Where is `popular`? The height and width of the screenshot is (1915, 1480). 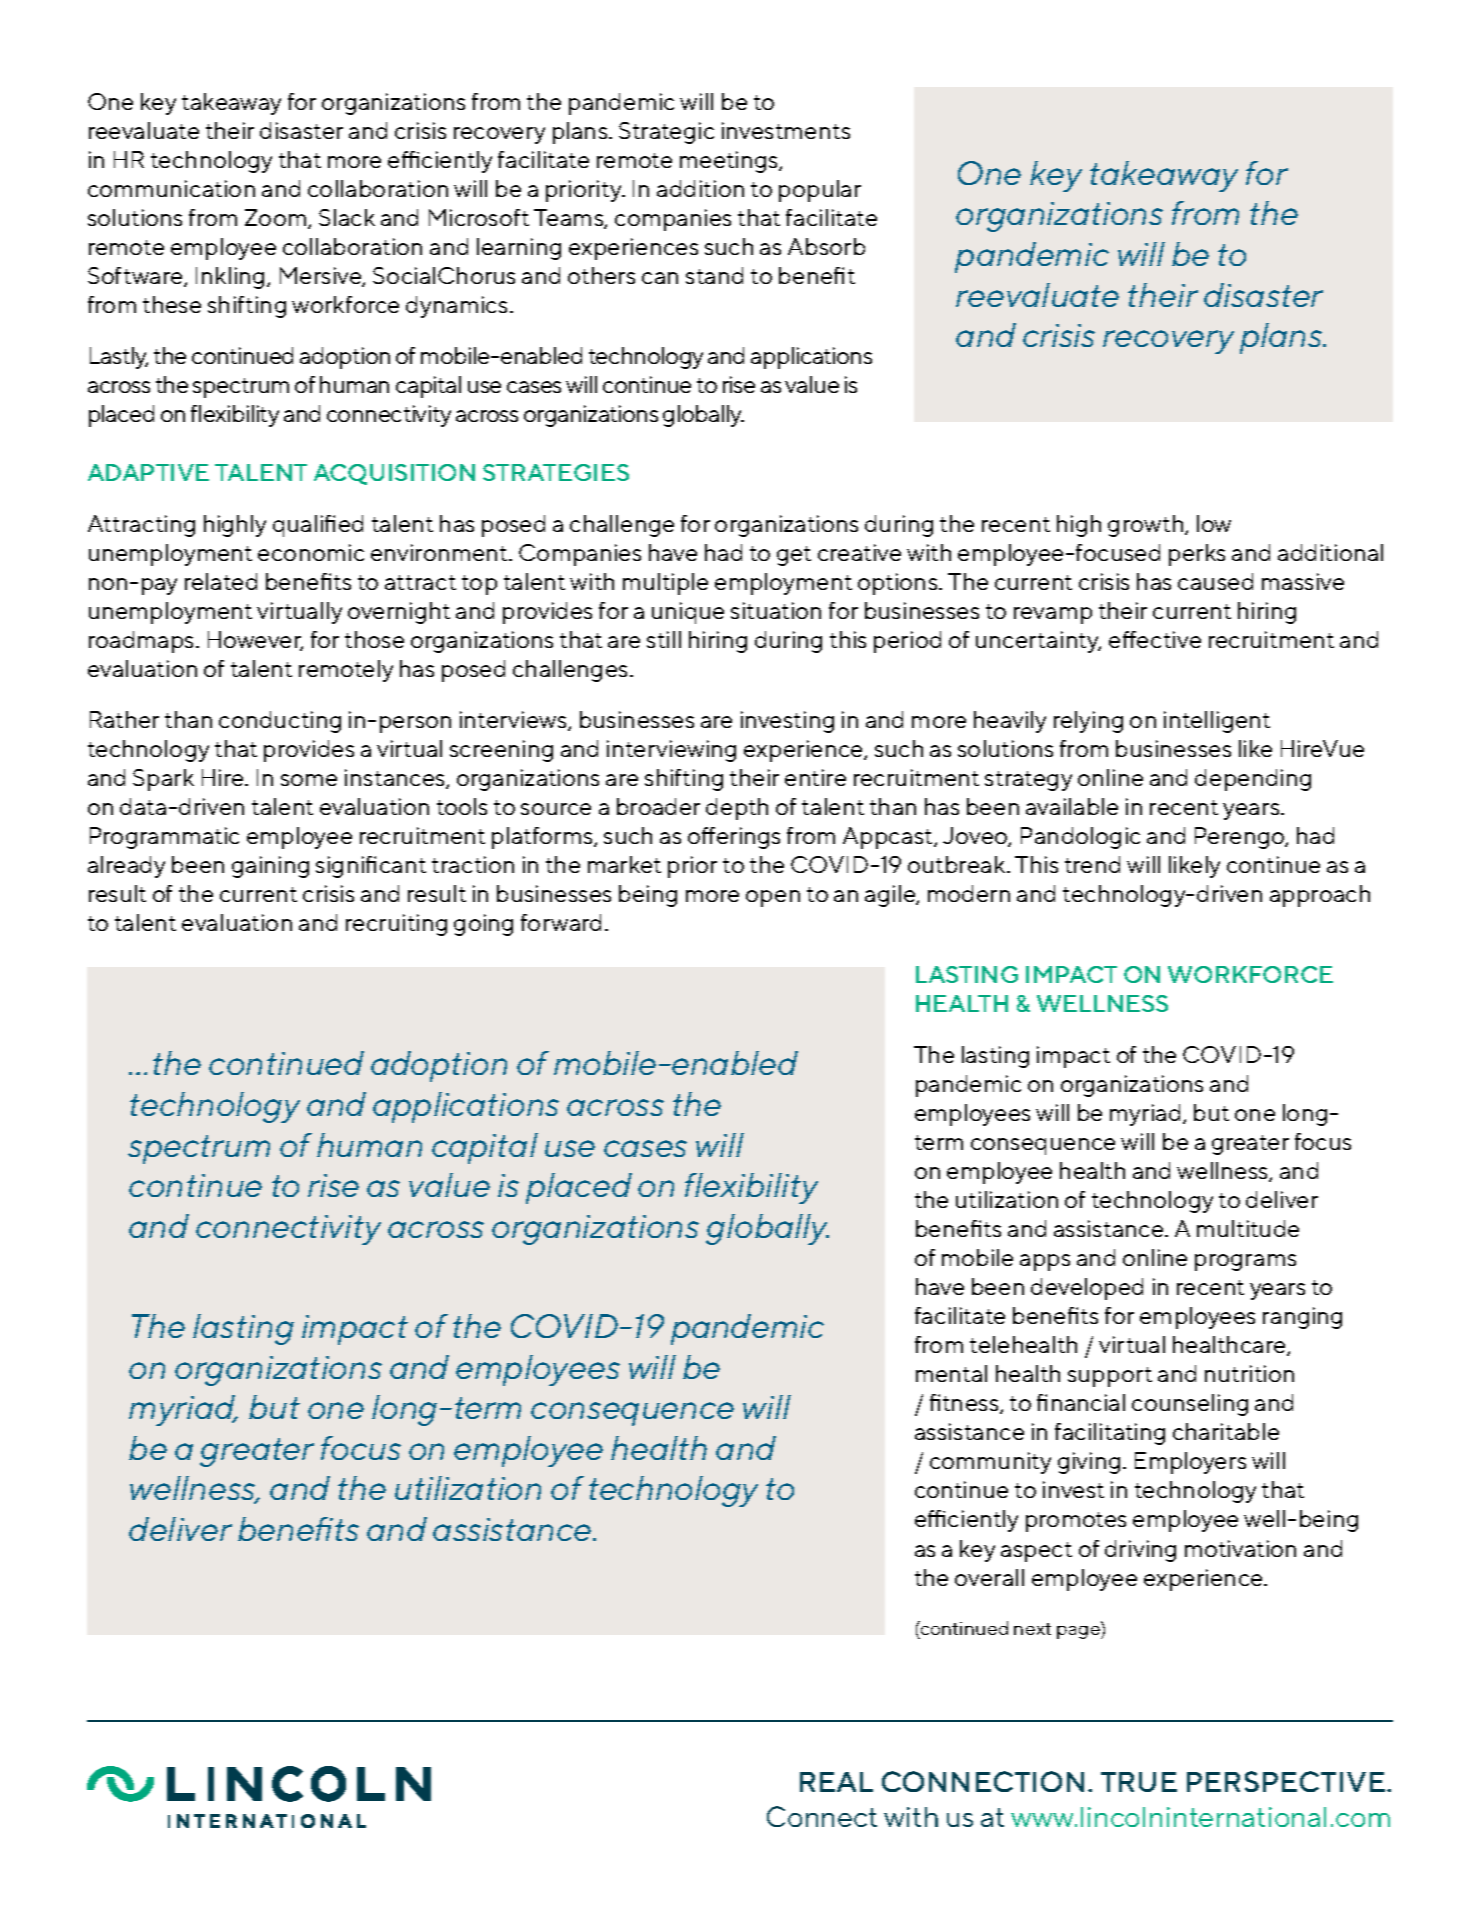
popular is located at coordinates (820, 191).
